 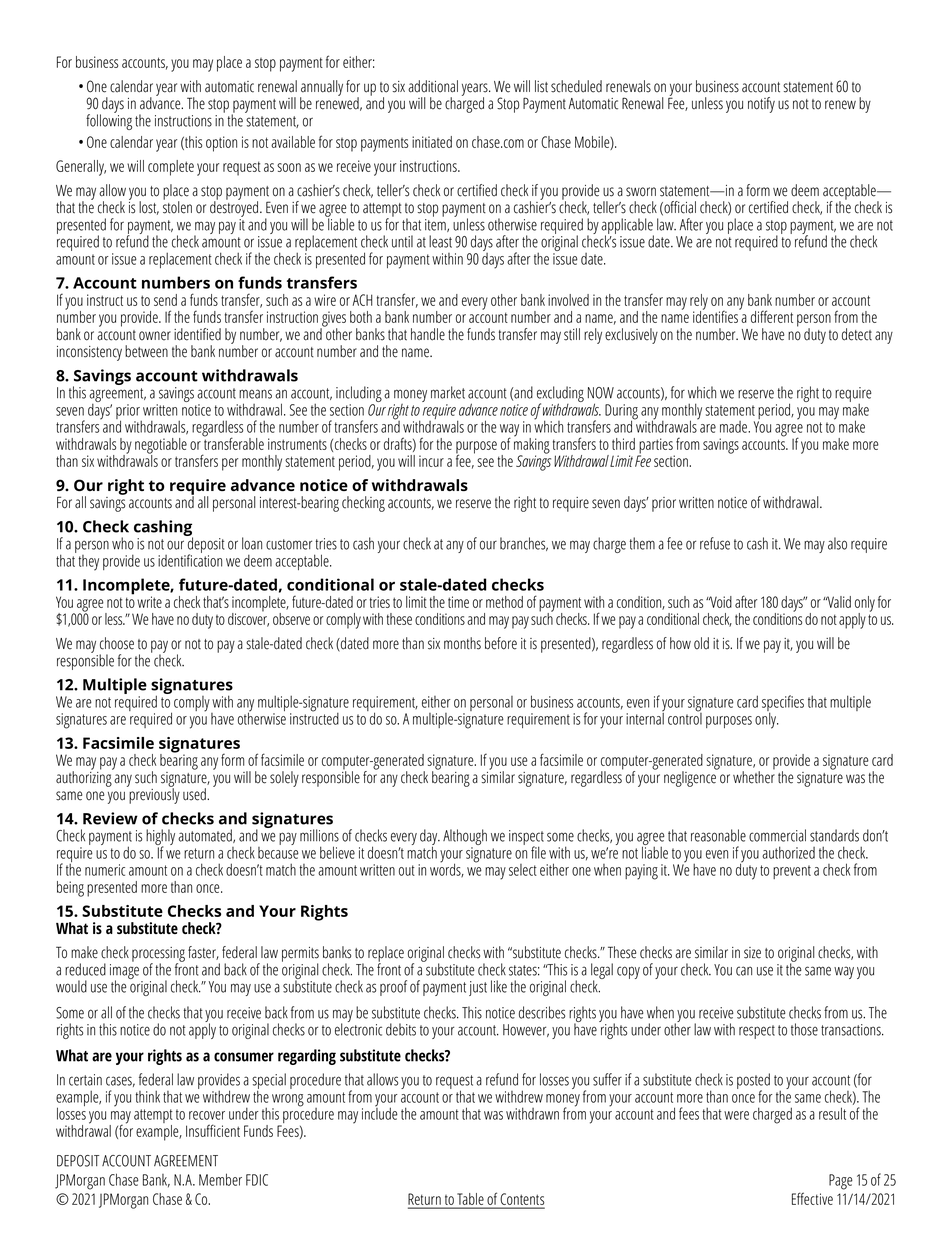 What do you see at coordinates (522, 1200) in the page?
I see `Contents` at bounding box center [522, 1200].
